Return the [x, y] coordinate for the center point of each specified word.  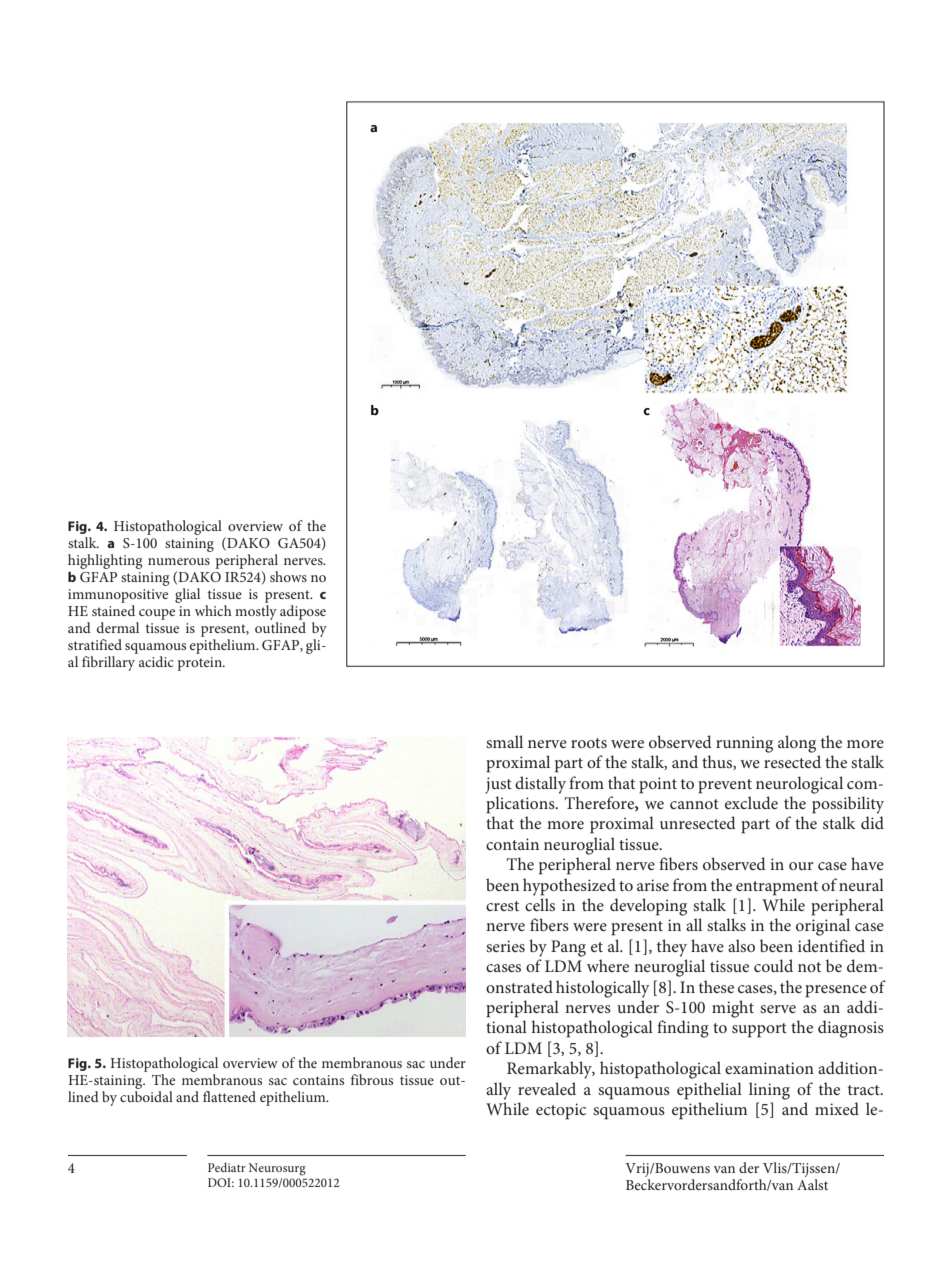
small [504, 741]
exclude [751, 802]
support [759, 1030]
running [744, 744]
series [505, 946]
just [498, 785]
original [823, 927]
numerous [179, 561]
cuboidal [146, 1095]
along [797, 744]
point [658, 785]
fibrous [372, 1079]
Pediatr [227, 1167]
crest [502, 906]
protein [201, 664]
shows [288, 576]
